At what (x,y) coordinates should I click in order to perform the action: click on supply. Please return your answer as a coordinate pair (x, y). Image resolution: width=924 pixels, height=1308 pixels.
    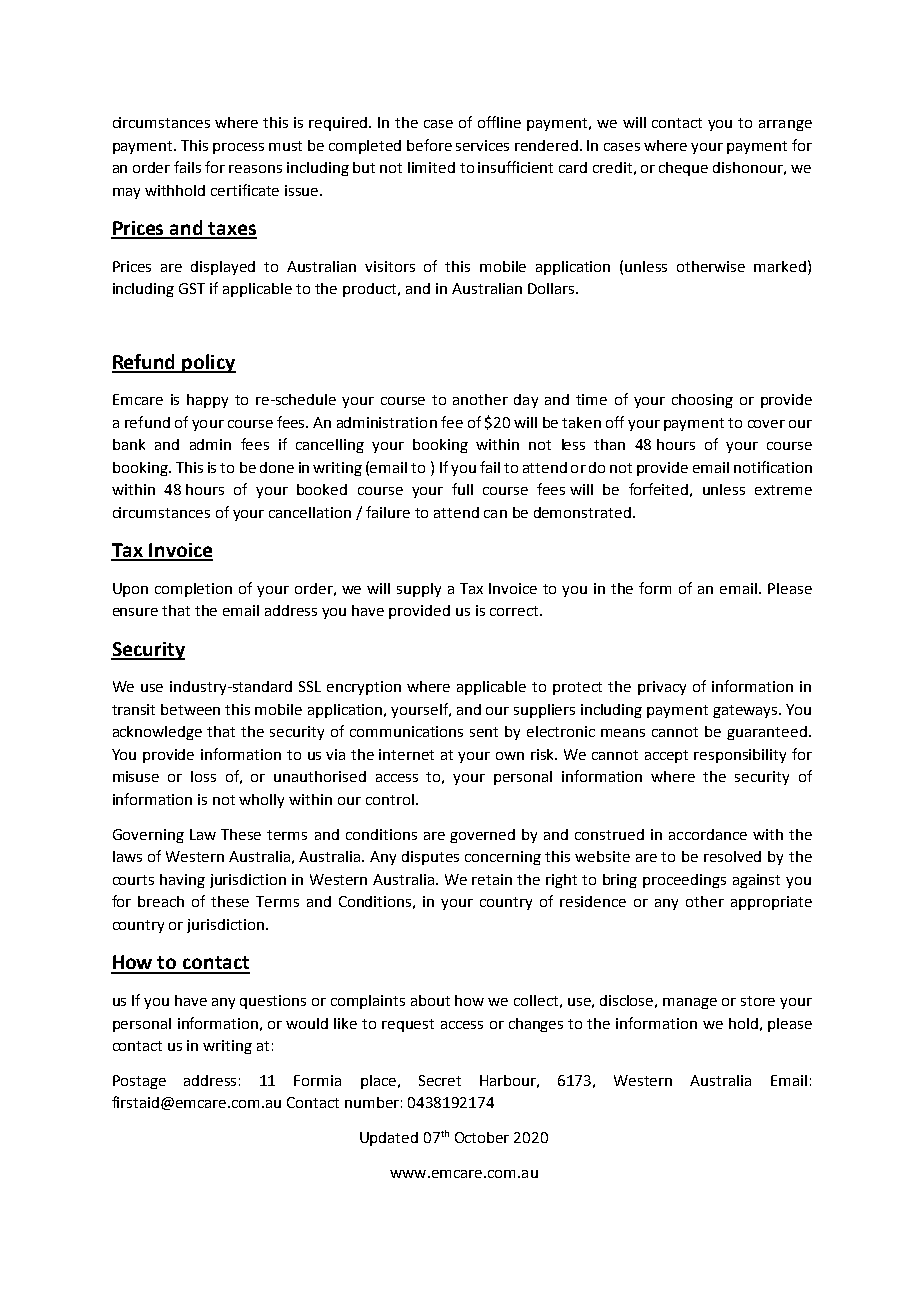
    Looking at the image, I should click on (419, 590).
